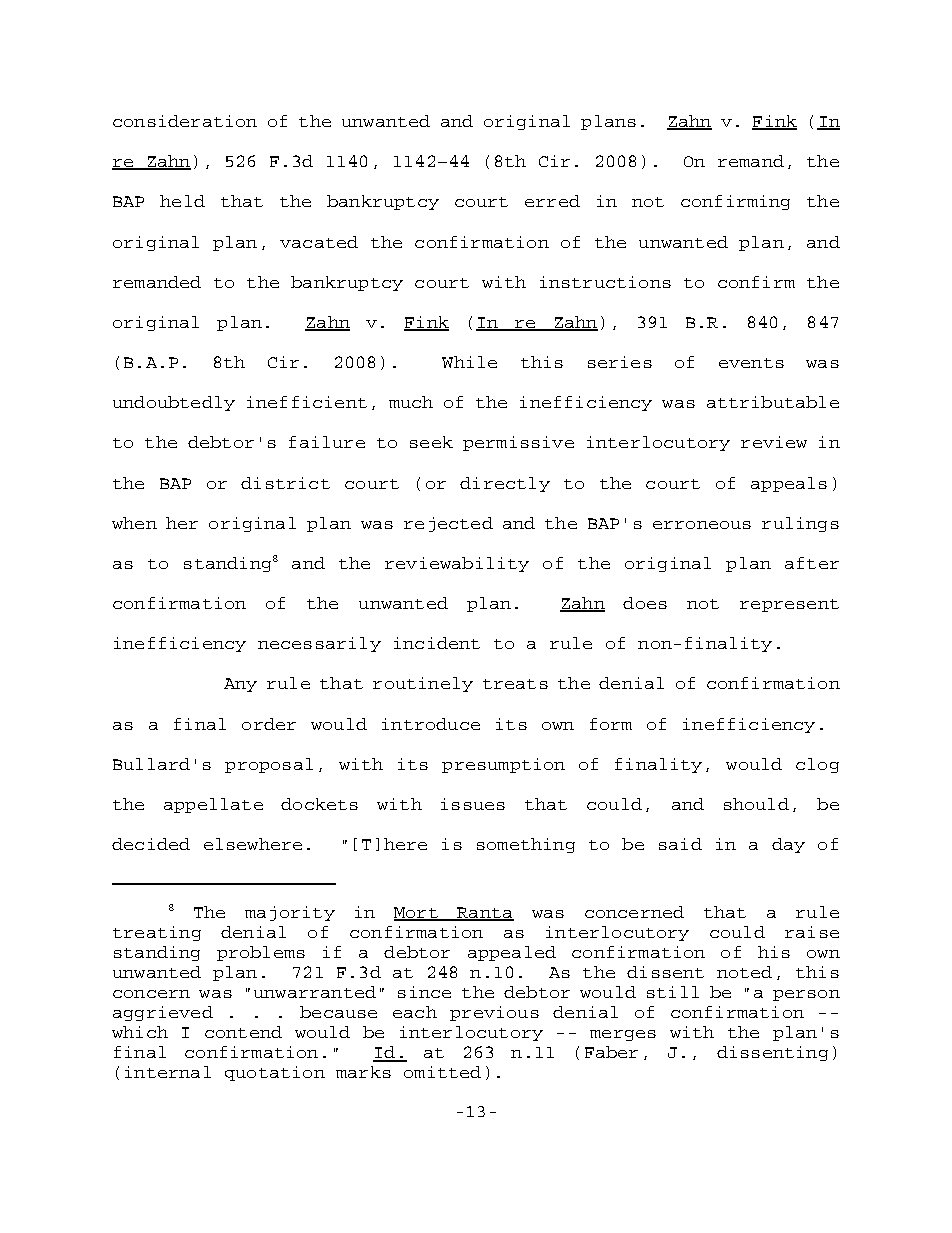 The image size is (952, 1233). I want to click on necessarily, so click(319, 644).
